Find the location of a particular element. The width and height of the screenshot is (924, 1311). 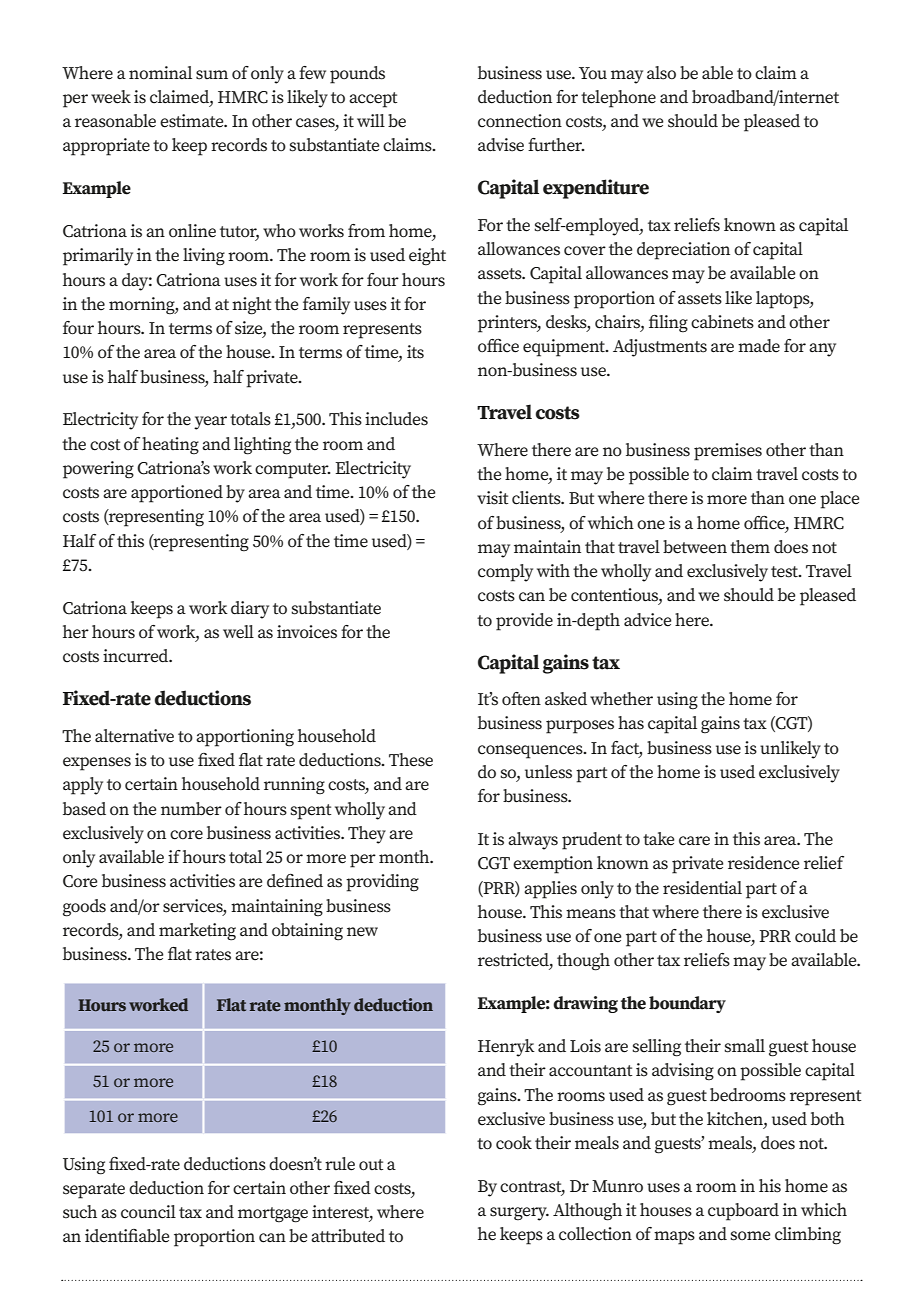

also is located at coordinates (661, 73).
